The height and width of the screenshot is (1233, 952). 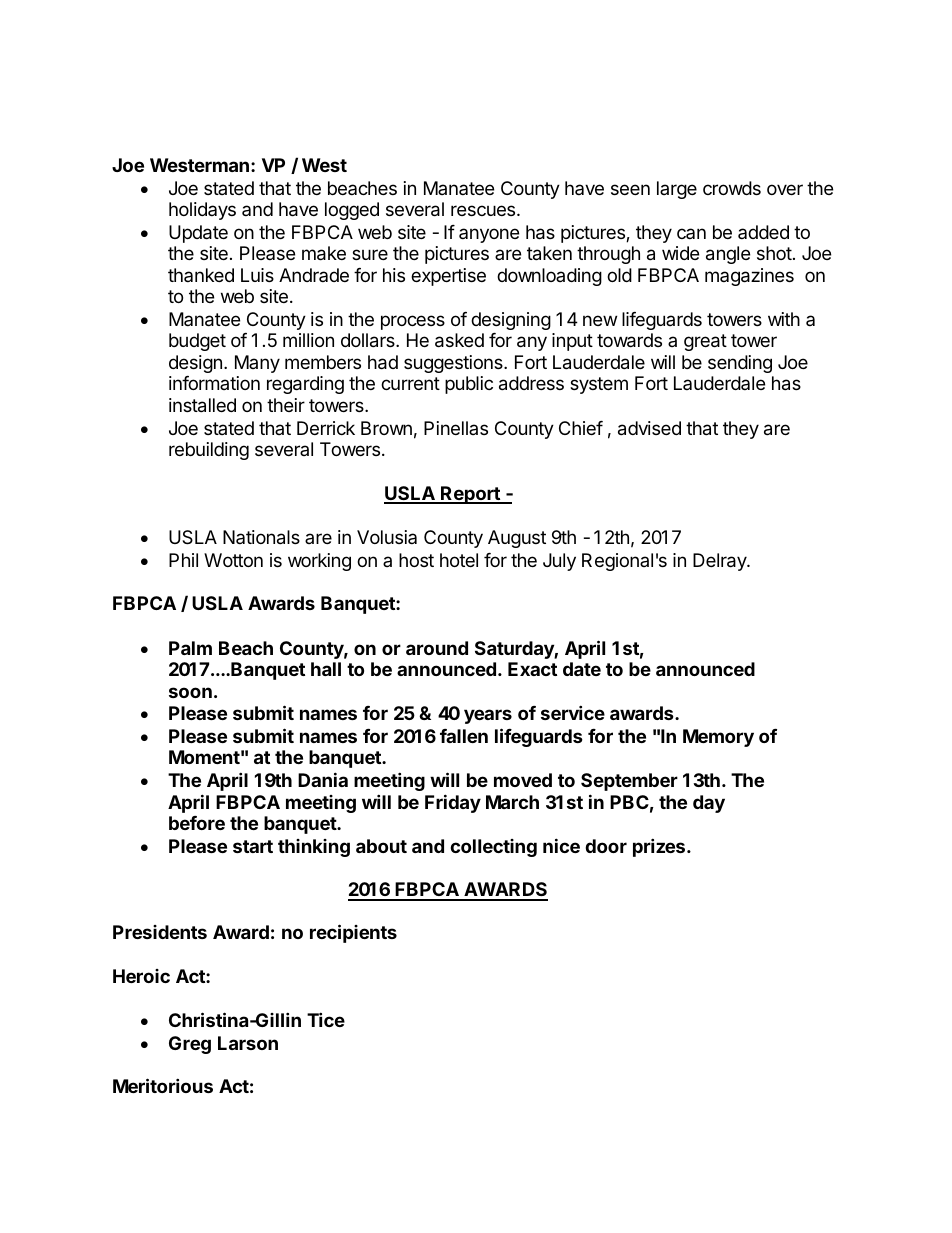 I want to click on can, so click(x=691, y=233).
